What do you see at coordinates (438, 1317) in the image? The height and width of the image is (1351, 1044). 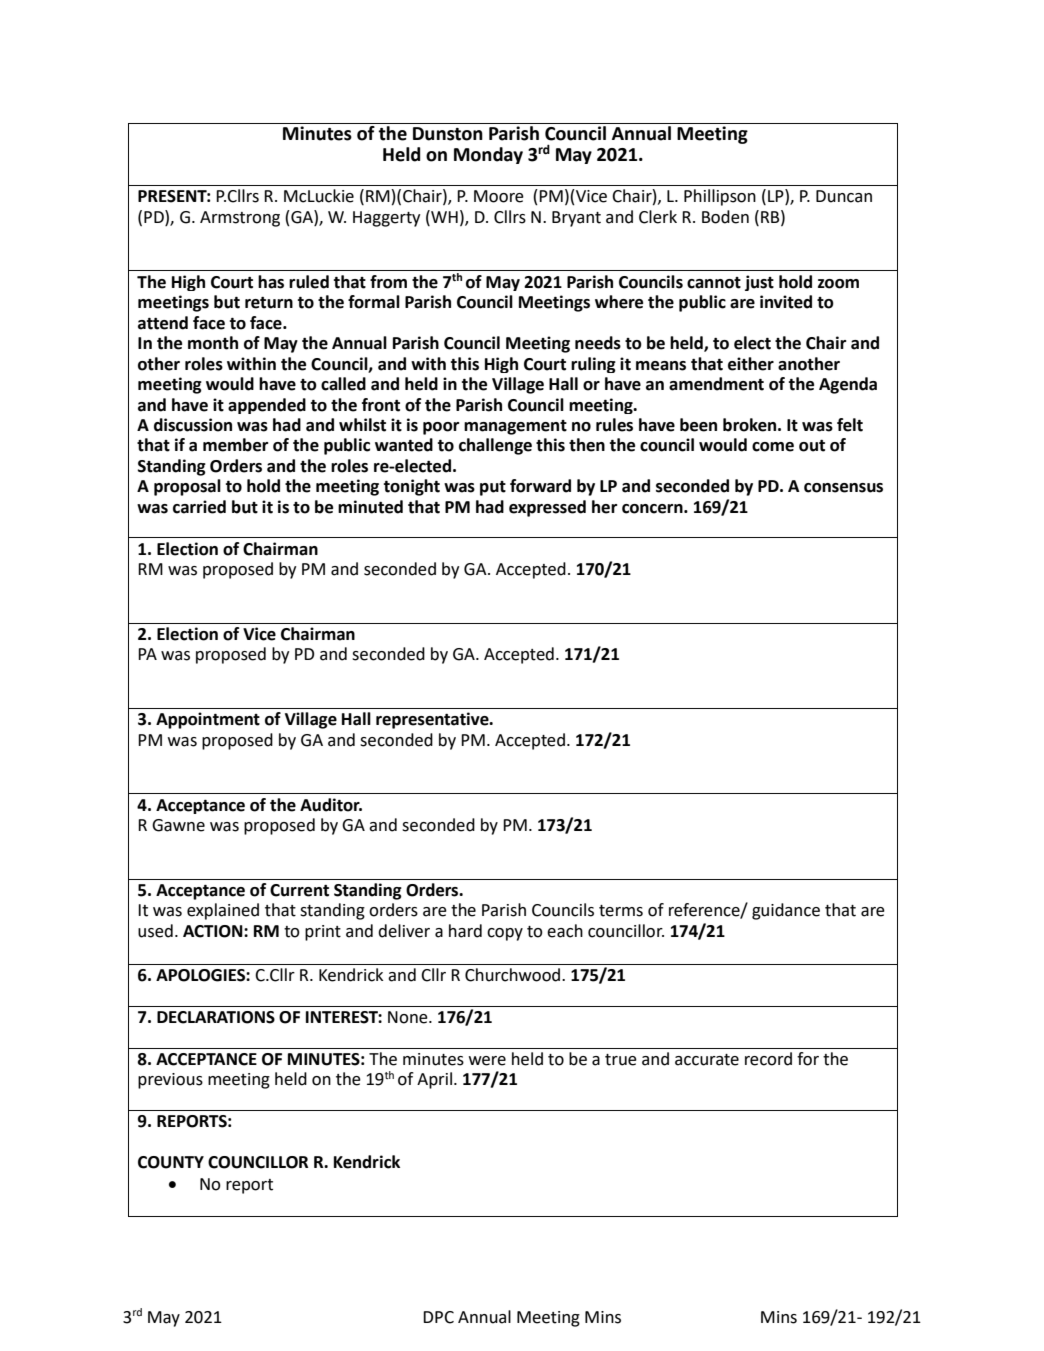 I see `DPC` at bounding box center [438, 1317].
